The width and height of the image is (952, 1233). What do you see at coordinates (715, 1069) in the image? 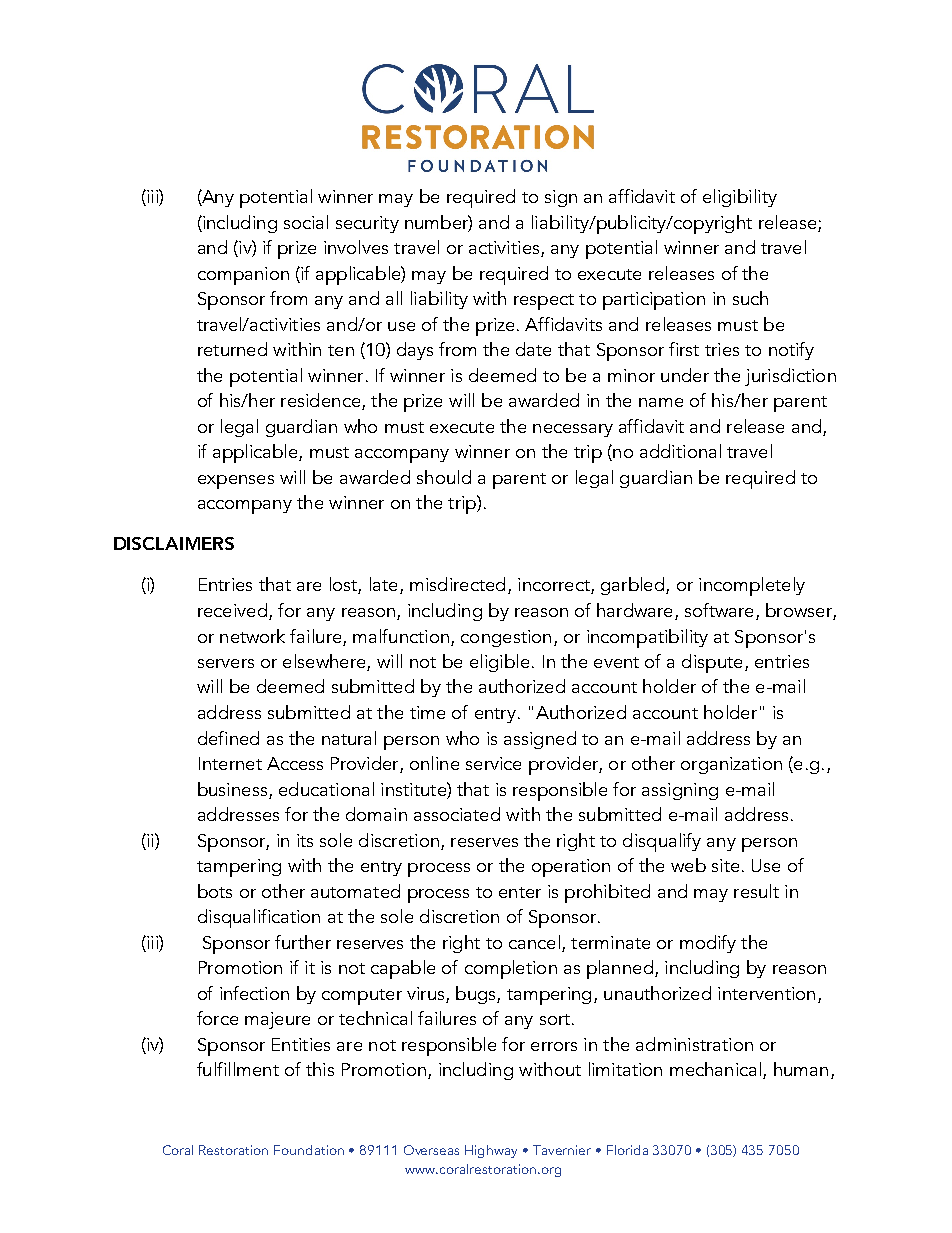
I see `mechanical` at bounding box center [715, 1069].
